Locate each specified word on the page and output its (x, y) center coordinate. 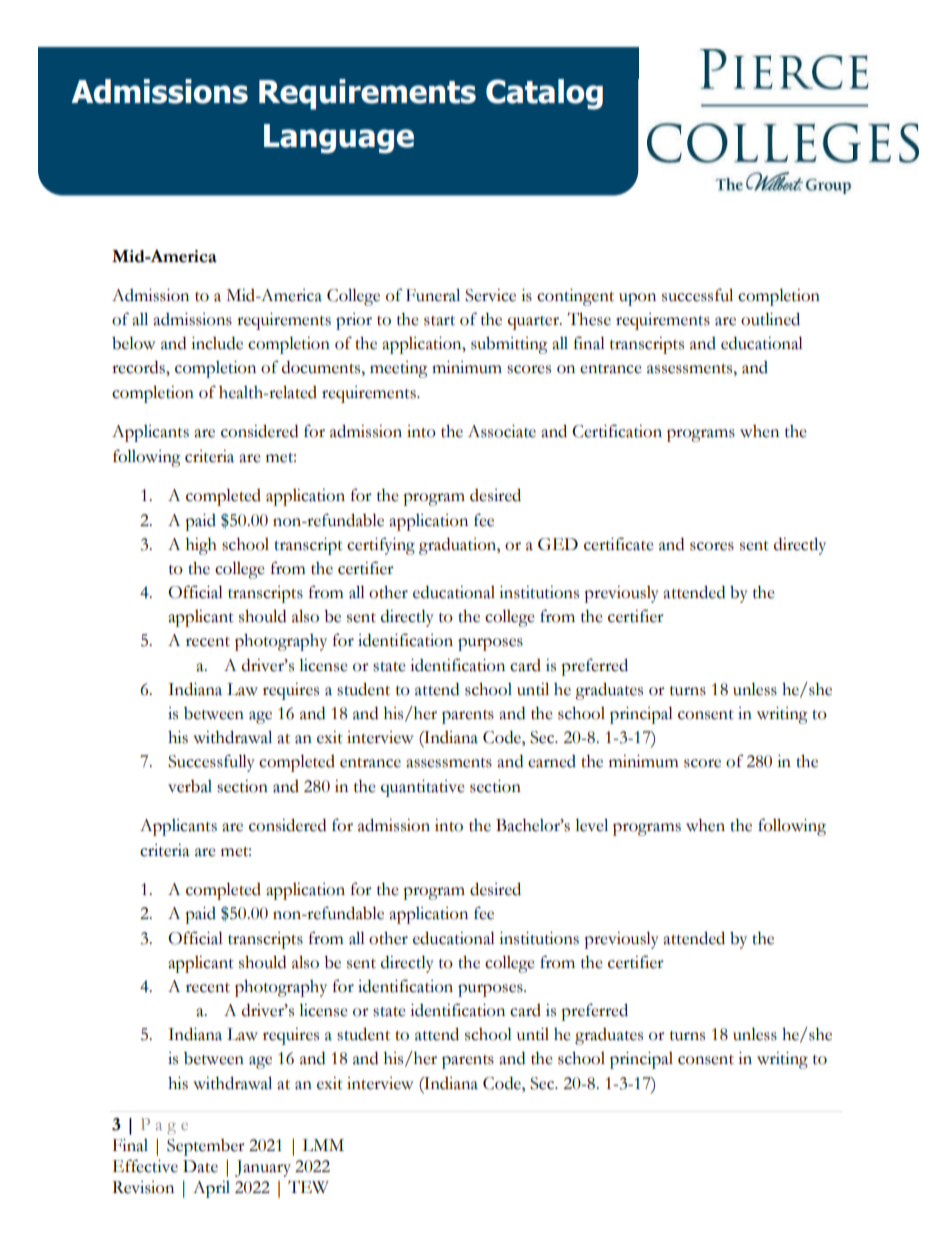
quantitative (423, 788)
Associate (502, 431)
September (206, 1147)
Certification (617, 431)
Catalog (544, 94)
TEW (308, 1186)
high (201, 546)
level (591, 825)
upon (637, 299)
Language (339, 139)
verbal (190, 786)
